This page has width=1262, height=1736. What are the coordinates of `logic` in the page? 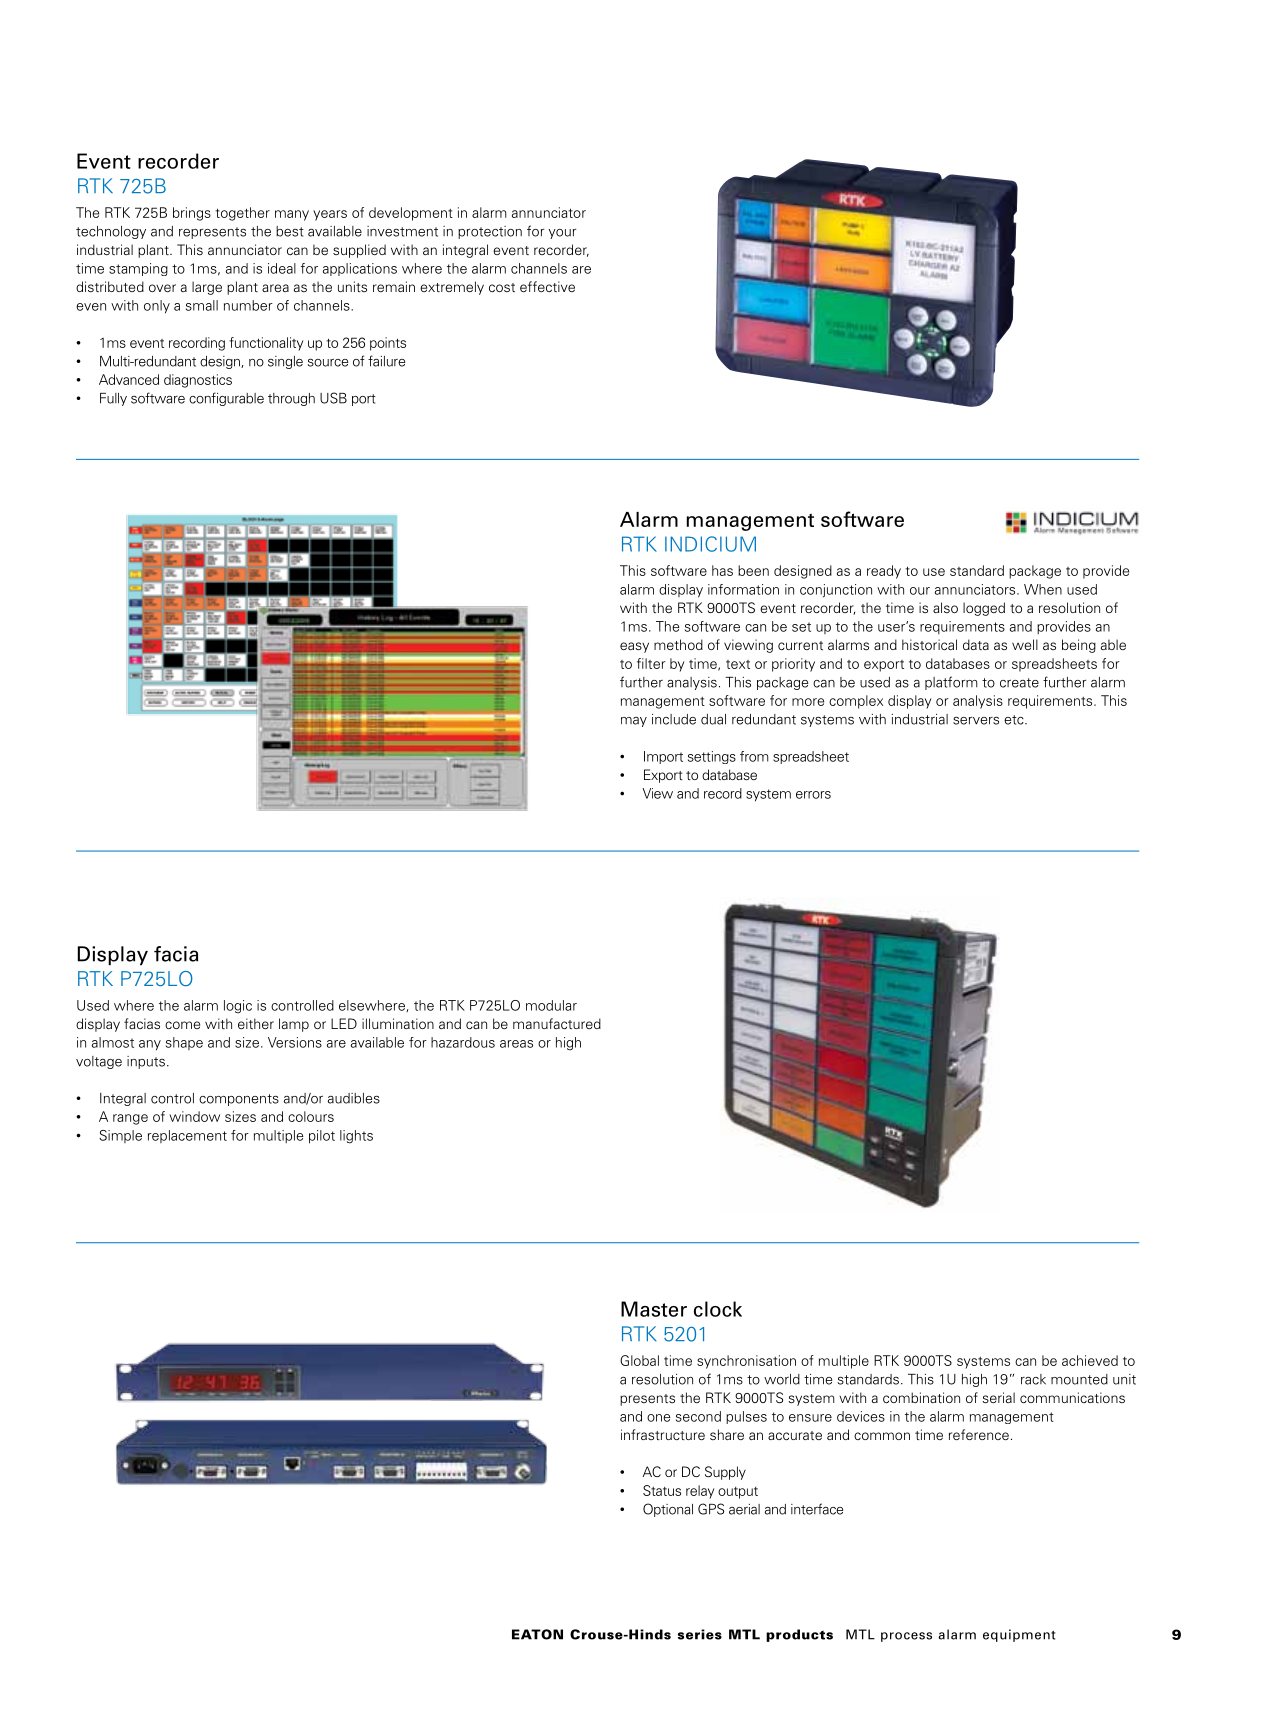 It's located at (238, 1007).
